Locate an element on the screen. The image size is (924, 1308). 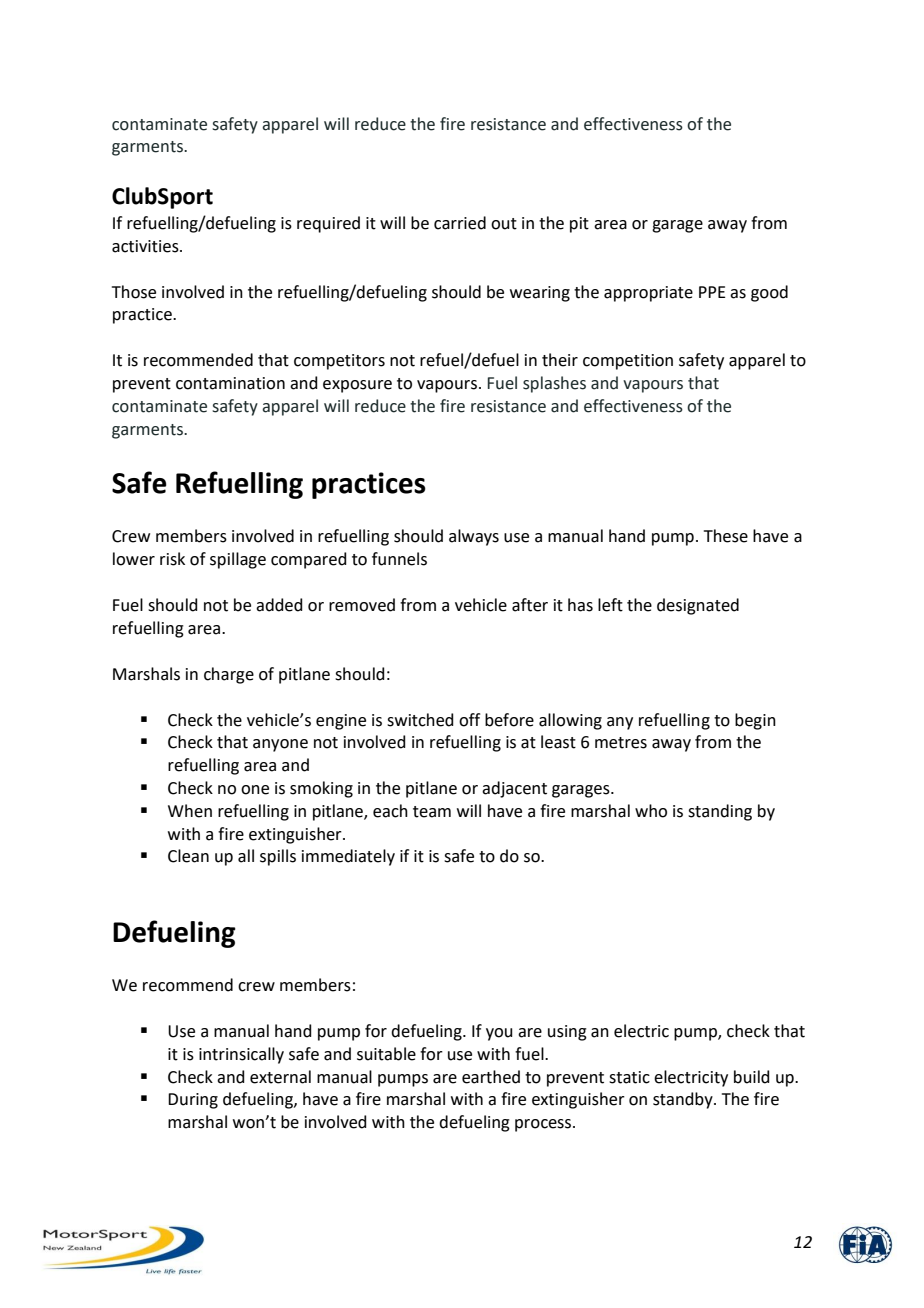
PPE is located at coordinates (712, 292).
